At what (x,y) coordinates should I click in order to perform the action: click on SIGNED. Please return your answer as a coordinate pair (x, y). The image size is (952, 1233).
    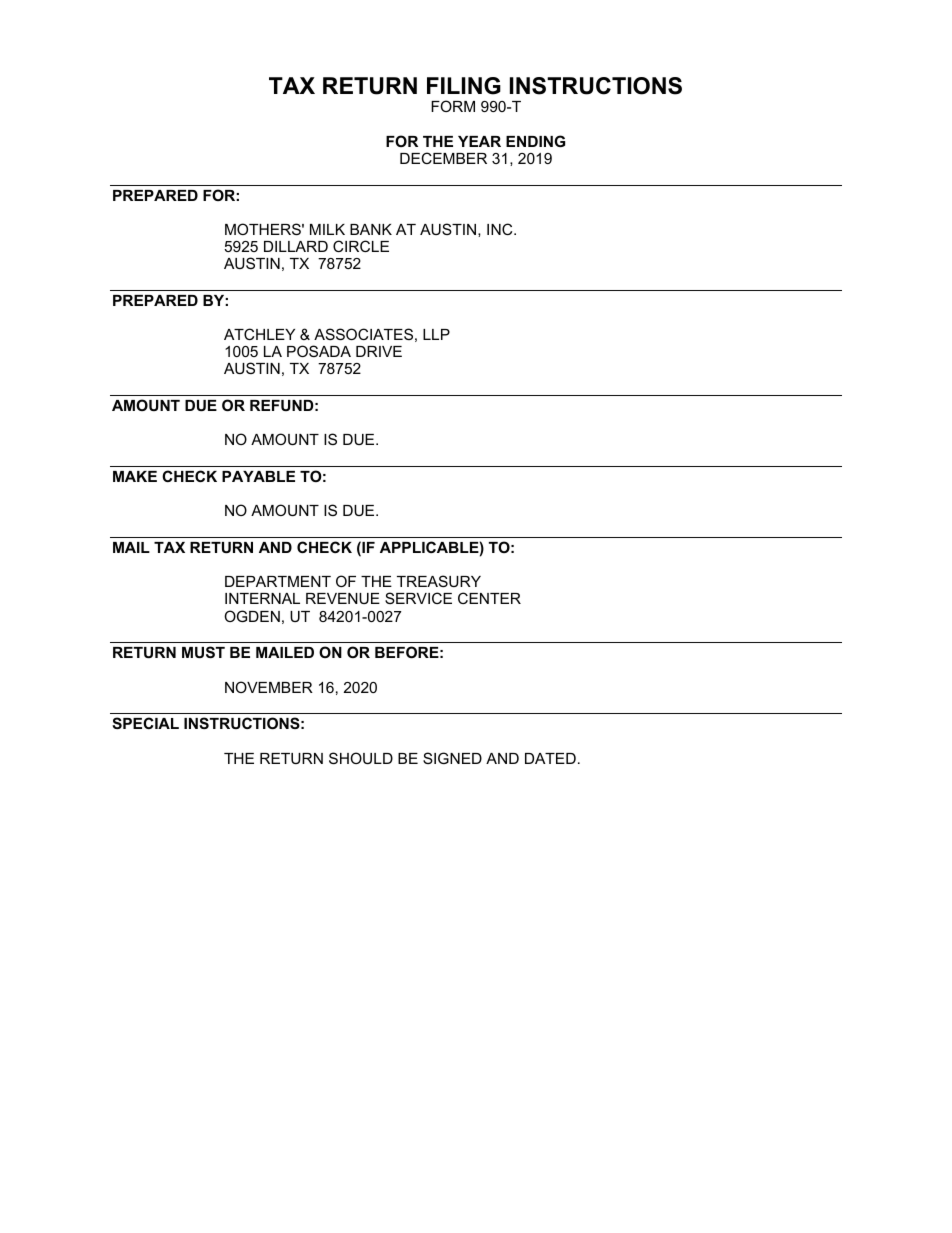
    Looking at the image, I should click on (452, 758).
